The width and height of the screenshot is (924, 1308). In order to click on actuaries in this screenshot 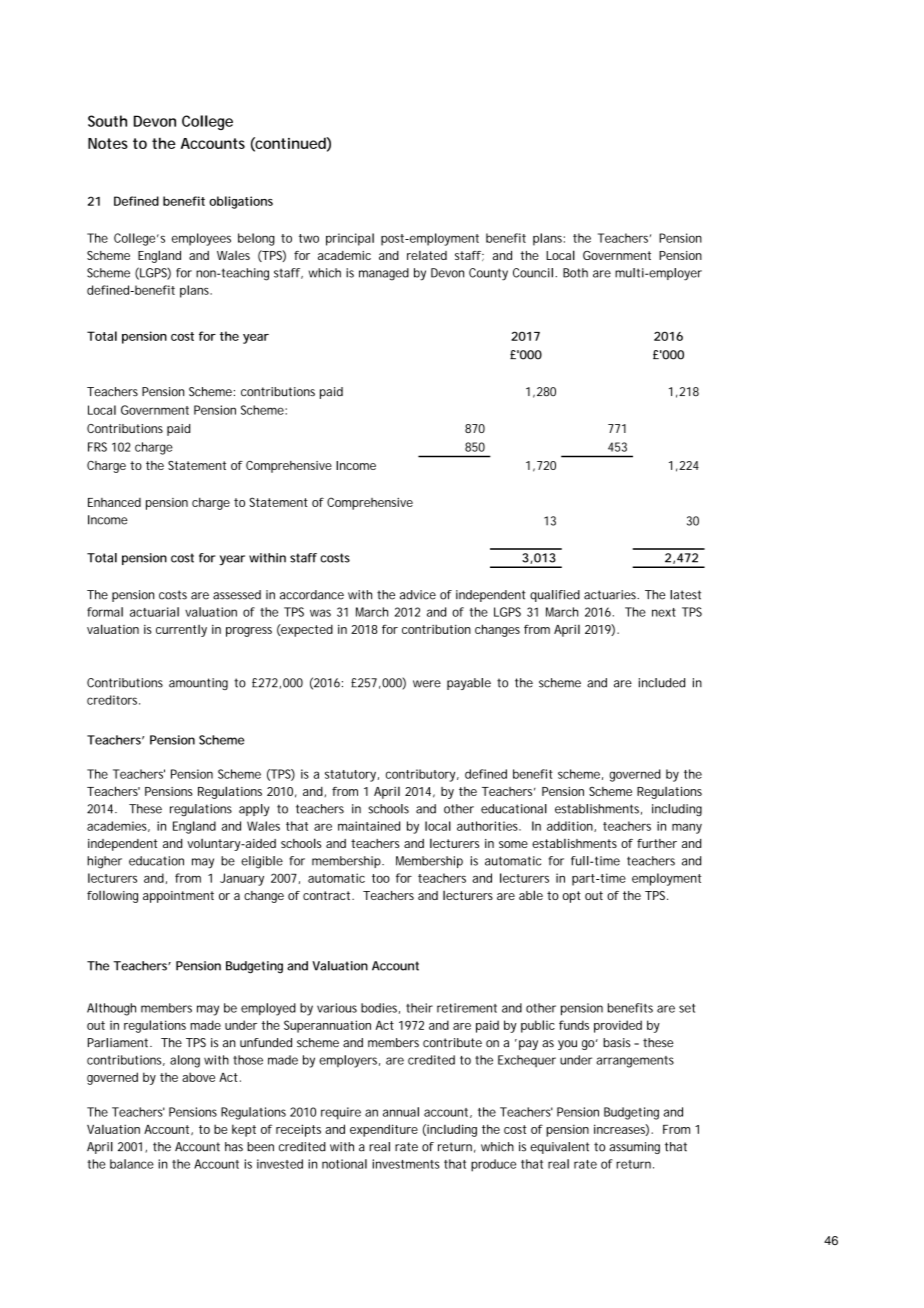, I will do `click(611, 595)`.
